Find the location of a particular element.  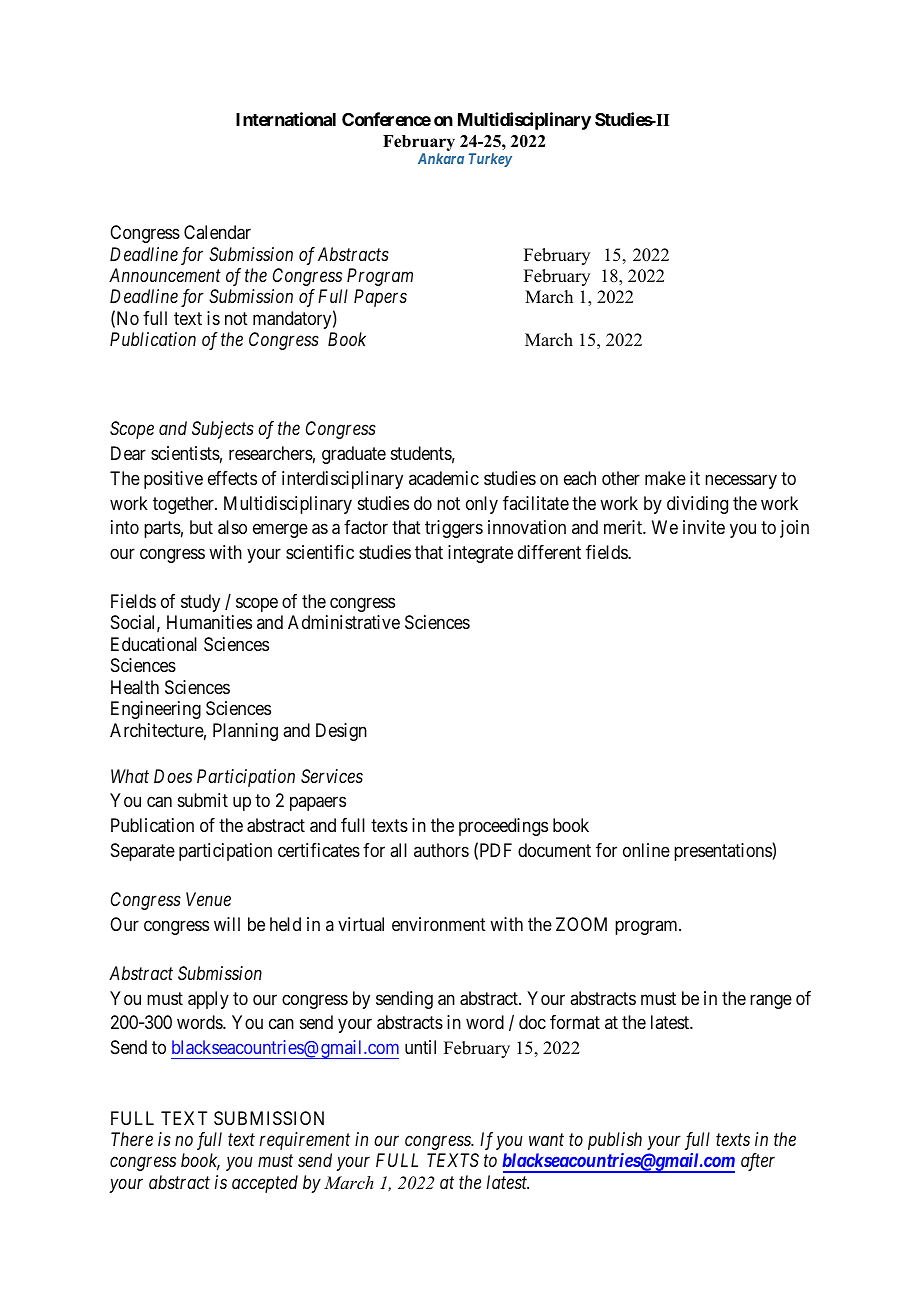

necessary is located at coordinates (741, 481).
